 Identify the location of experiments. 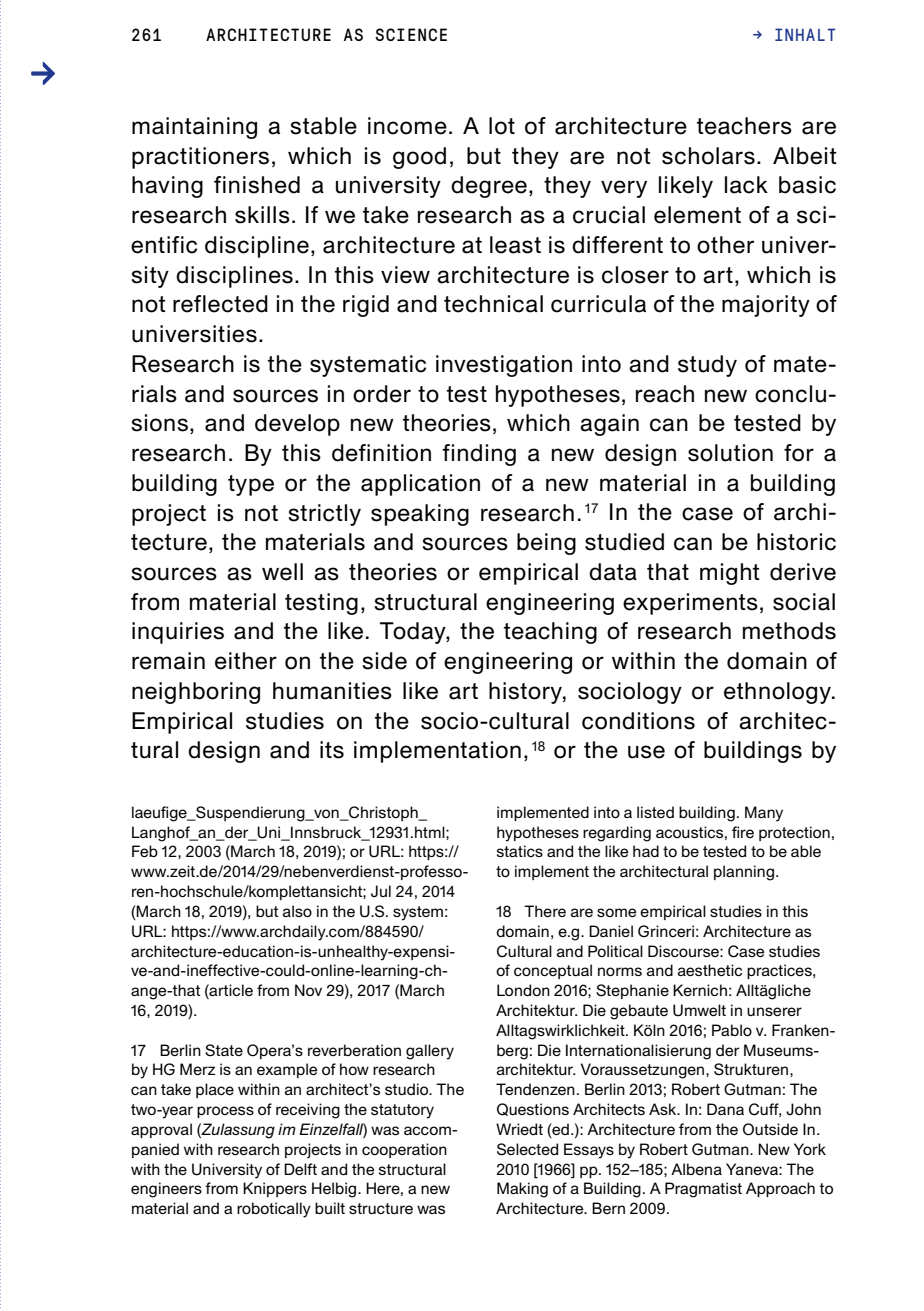
(690, 604).
